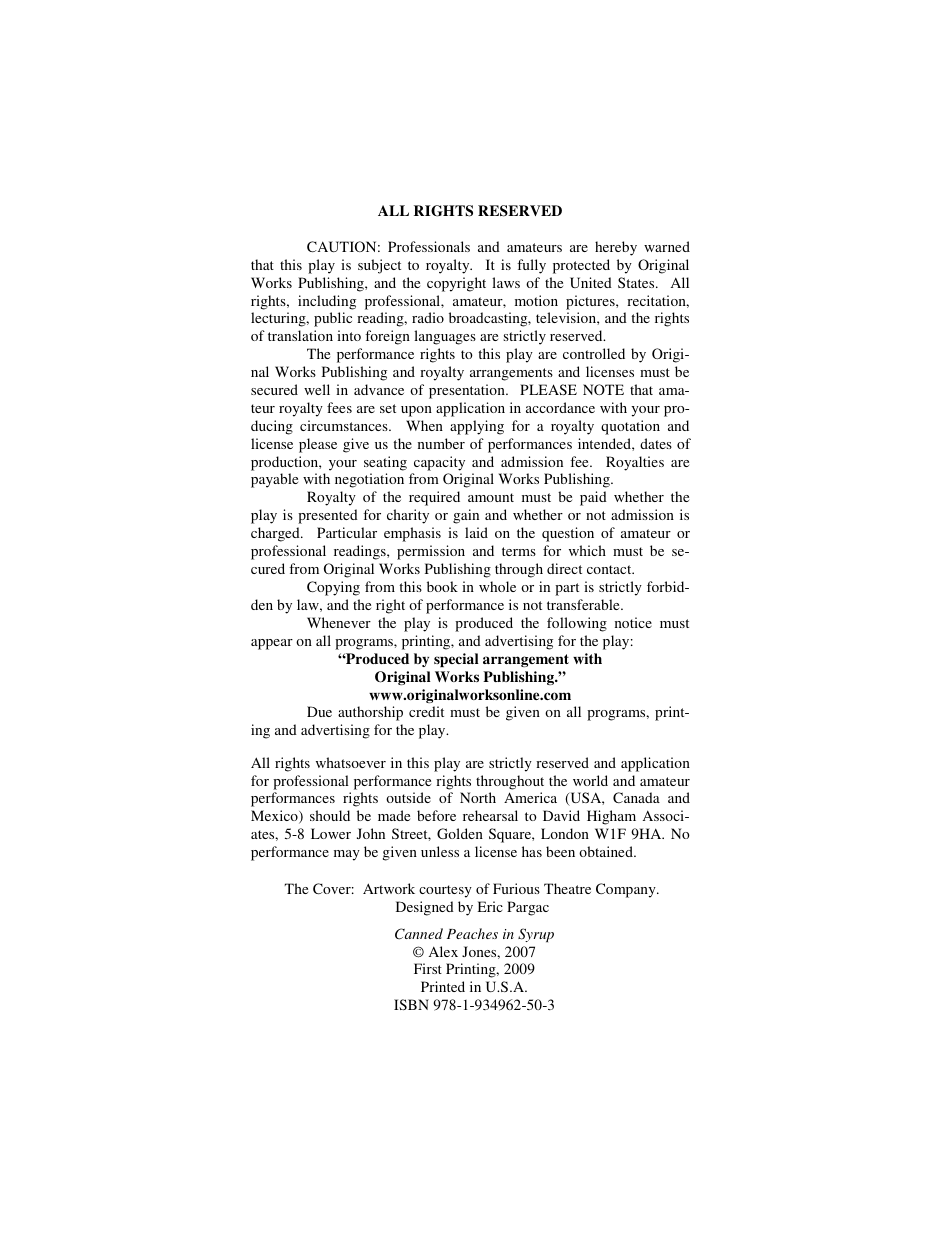  Describe the element at coordinates (477, 427) in the document. I see `applying` at that location.
